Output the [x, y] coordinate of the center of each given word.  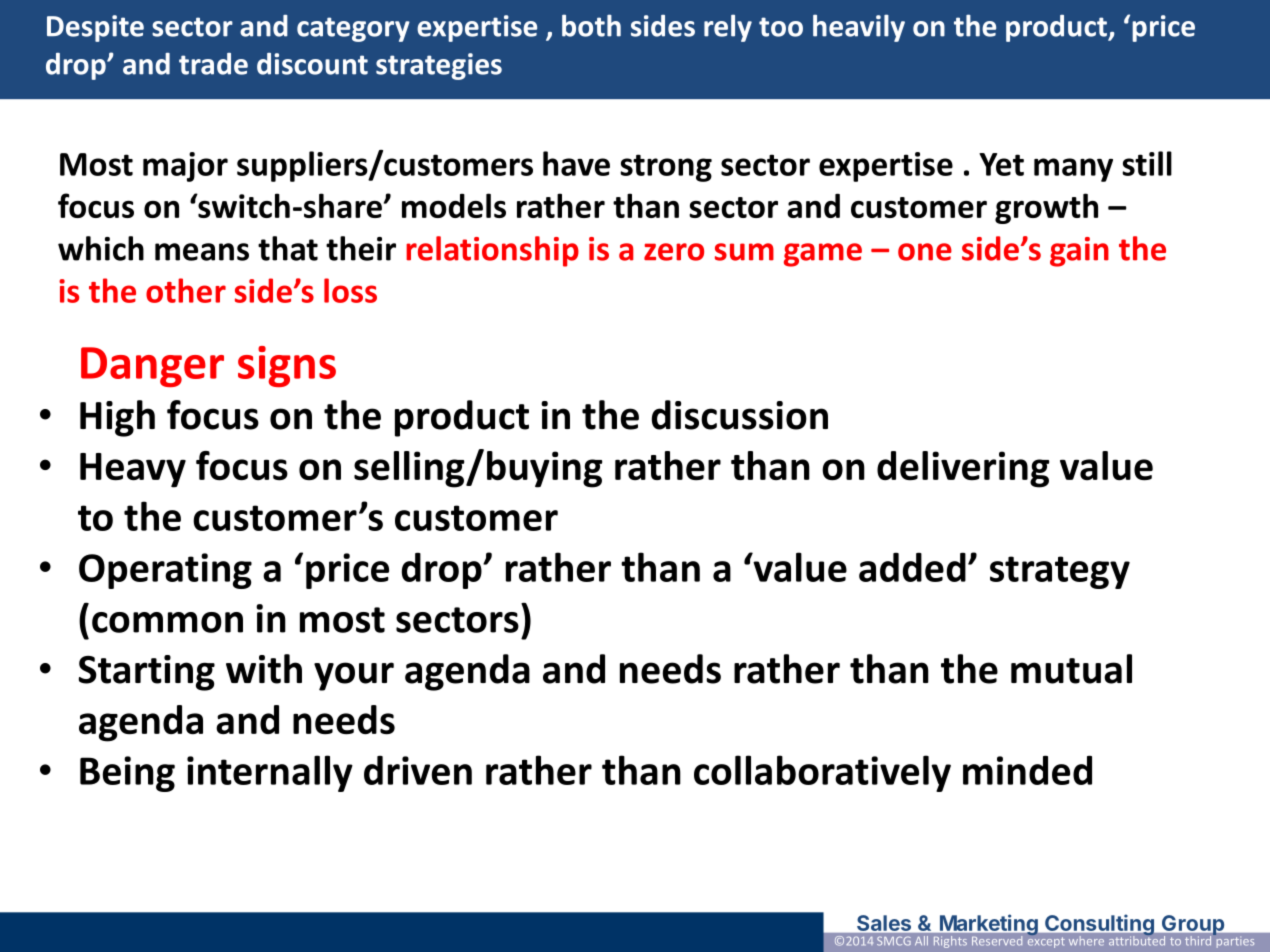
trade [213, 64]
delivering [963, 469]
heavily [859, 28]
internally [270, 773]
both [591, 25]
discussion [740, 415]
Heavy [133, 470]
